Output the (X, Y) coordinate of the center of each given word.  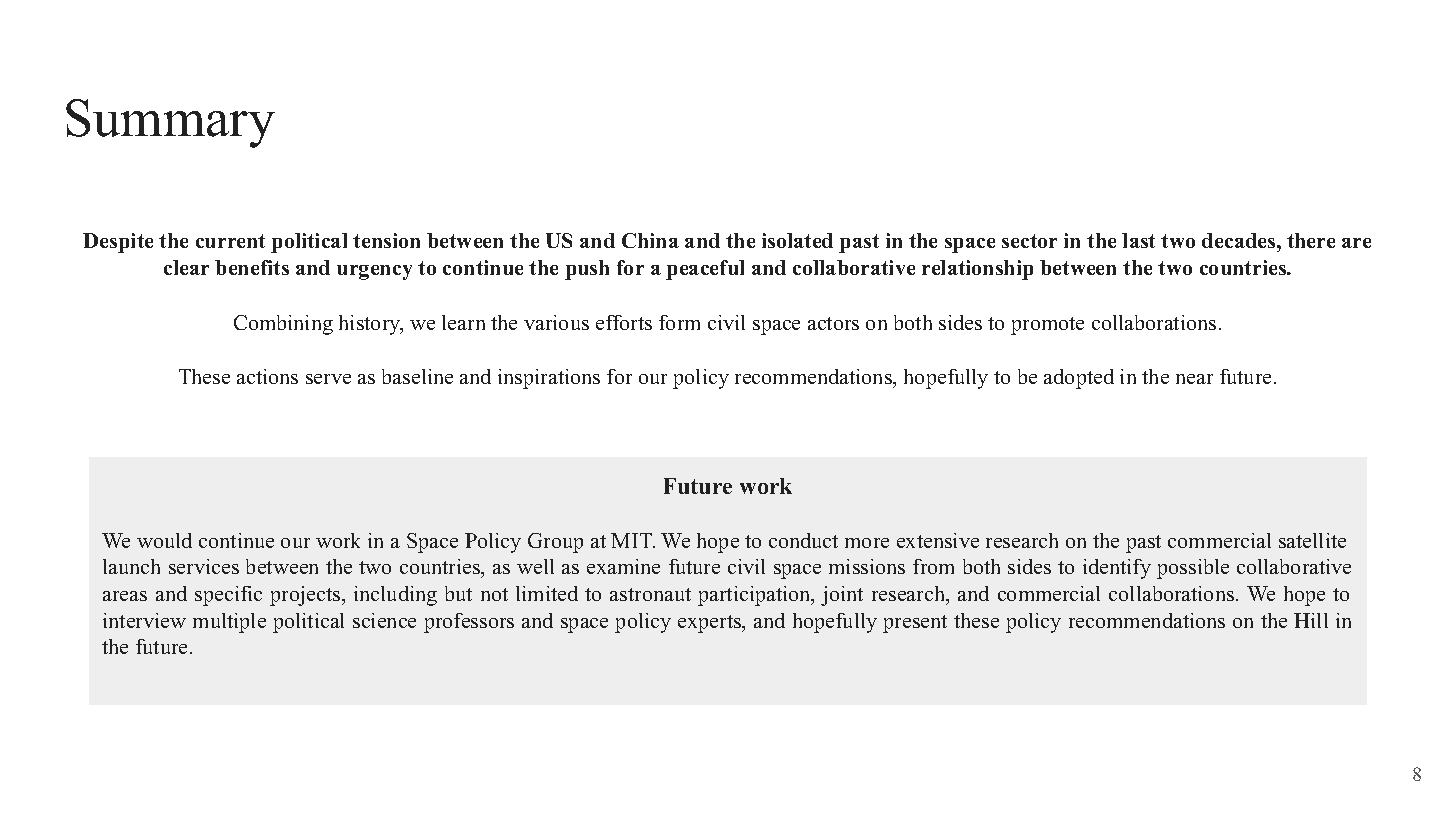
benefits (252, 267)
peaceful (705, 270)
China (650, 240)
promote (1047, 326)
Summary (170, 123)
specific (228, 596)
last (1138, 240)
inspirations (549, 379)
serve (328, 379)
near (1194, 379)
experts (711, 624)
